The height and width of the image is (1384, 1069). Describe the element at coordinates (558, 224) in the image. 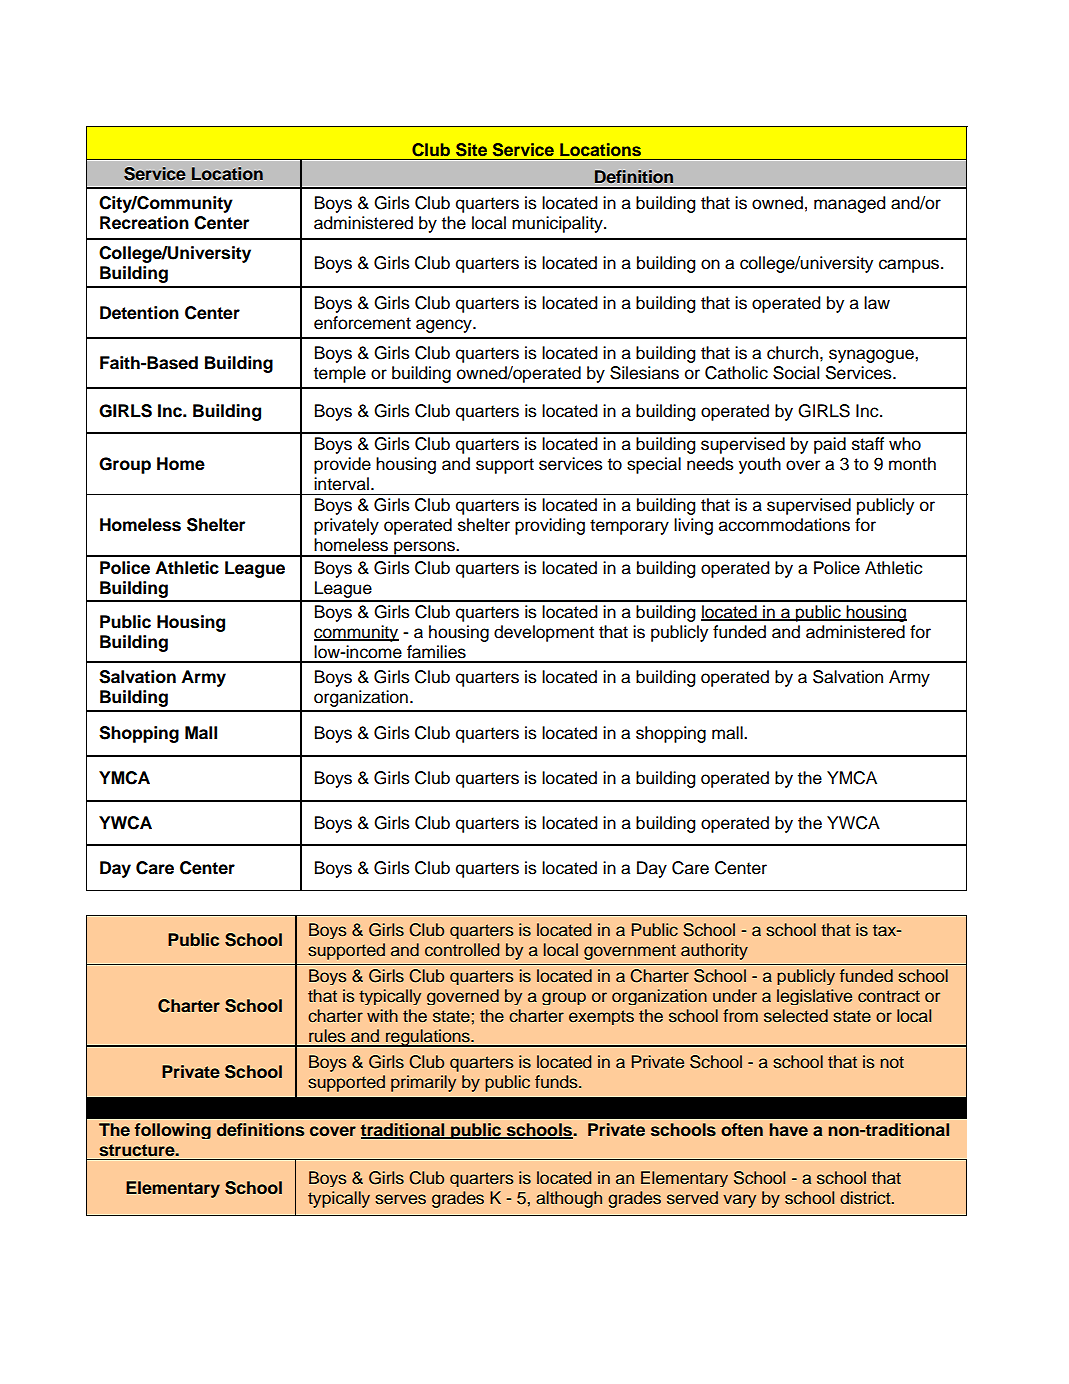

I see `municipality` at that location.
